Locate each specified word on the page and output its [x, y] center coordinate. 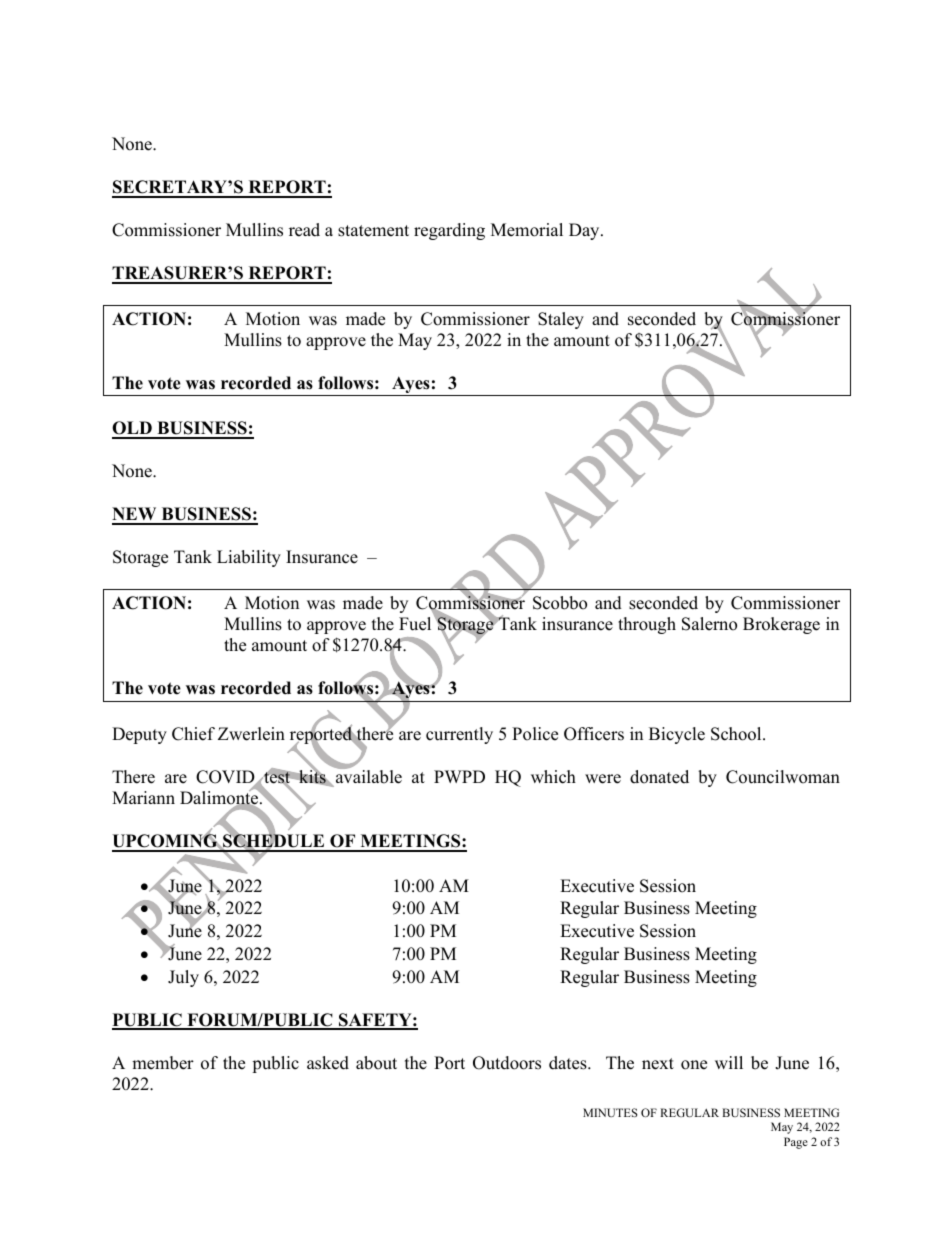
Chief [193, 734]
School [737, 734]
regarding [449, 231]
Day [585, 231]
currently [459, 735]
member [163, 1063]
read [304, 230]
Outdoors [507, 1063]
